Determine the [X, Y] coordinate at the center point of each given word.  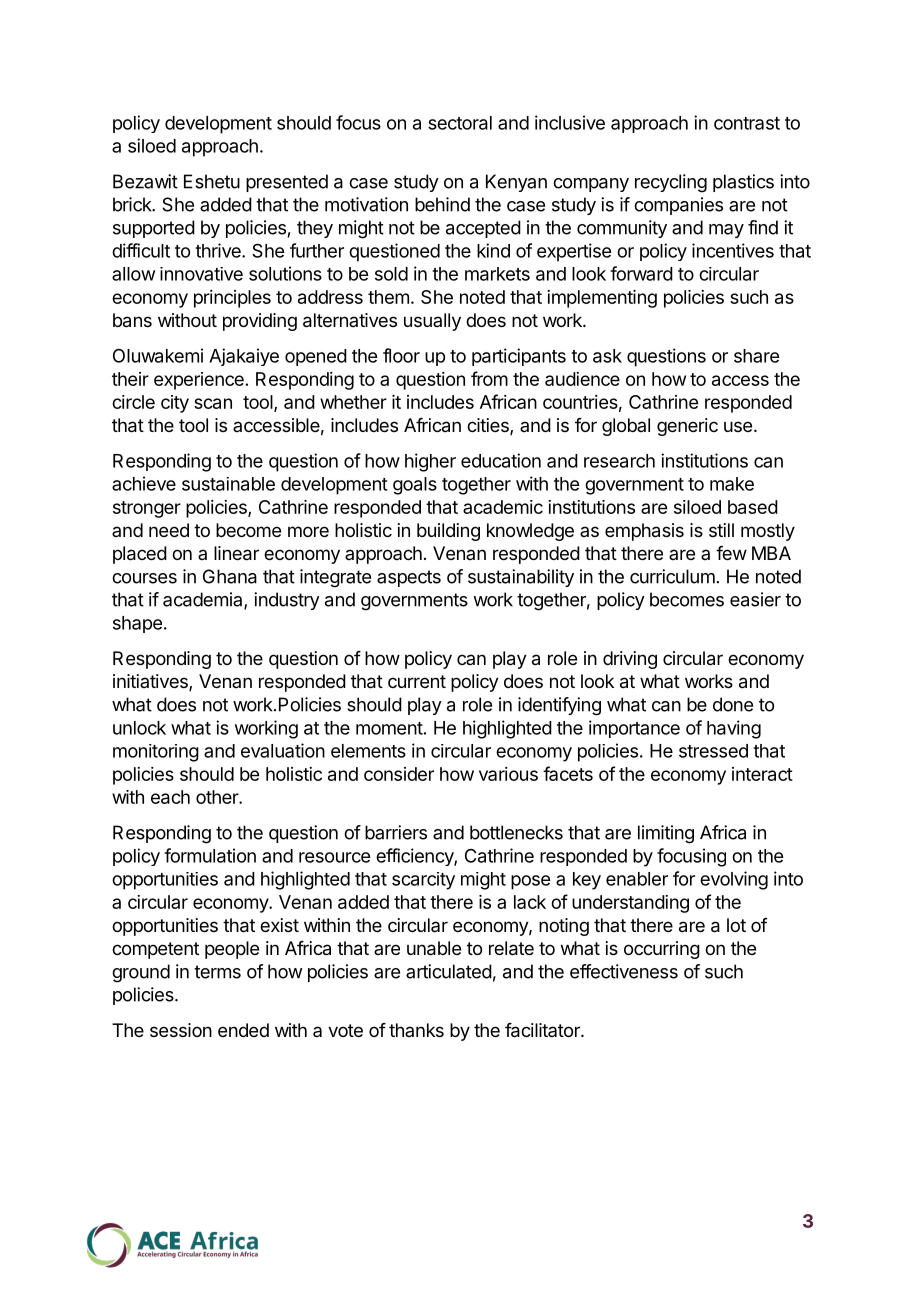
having [734, 729]
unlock [139, 728]
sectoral [460, 123]
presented [287, 183]
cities [489, 426]
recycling [671, 183]
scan [213, 403]
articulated [449, 971]
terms [217, 972]
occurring [662, 950]
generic [687, 427]
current [417, 681]
